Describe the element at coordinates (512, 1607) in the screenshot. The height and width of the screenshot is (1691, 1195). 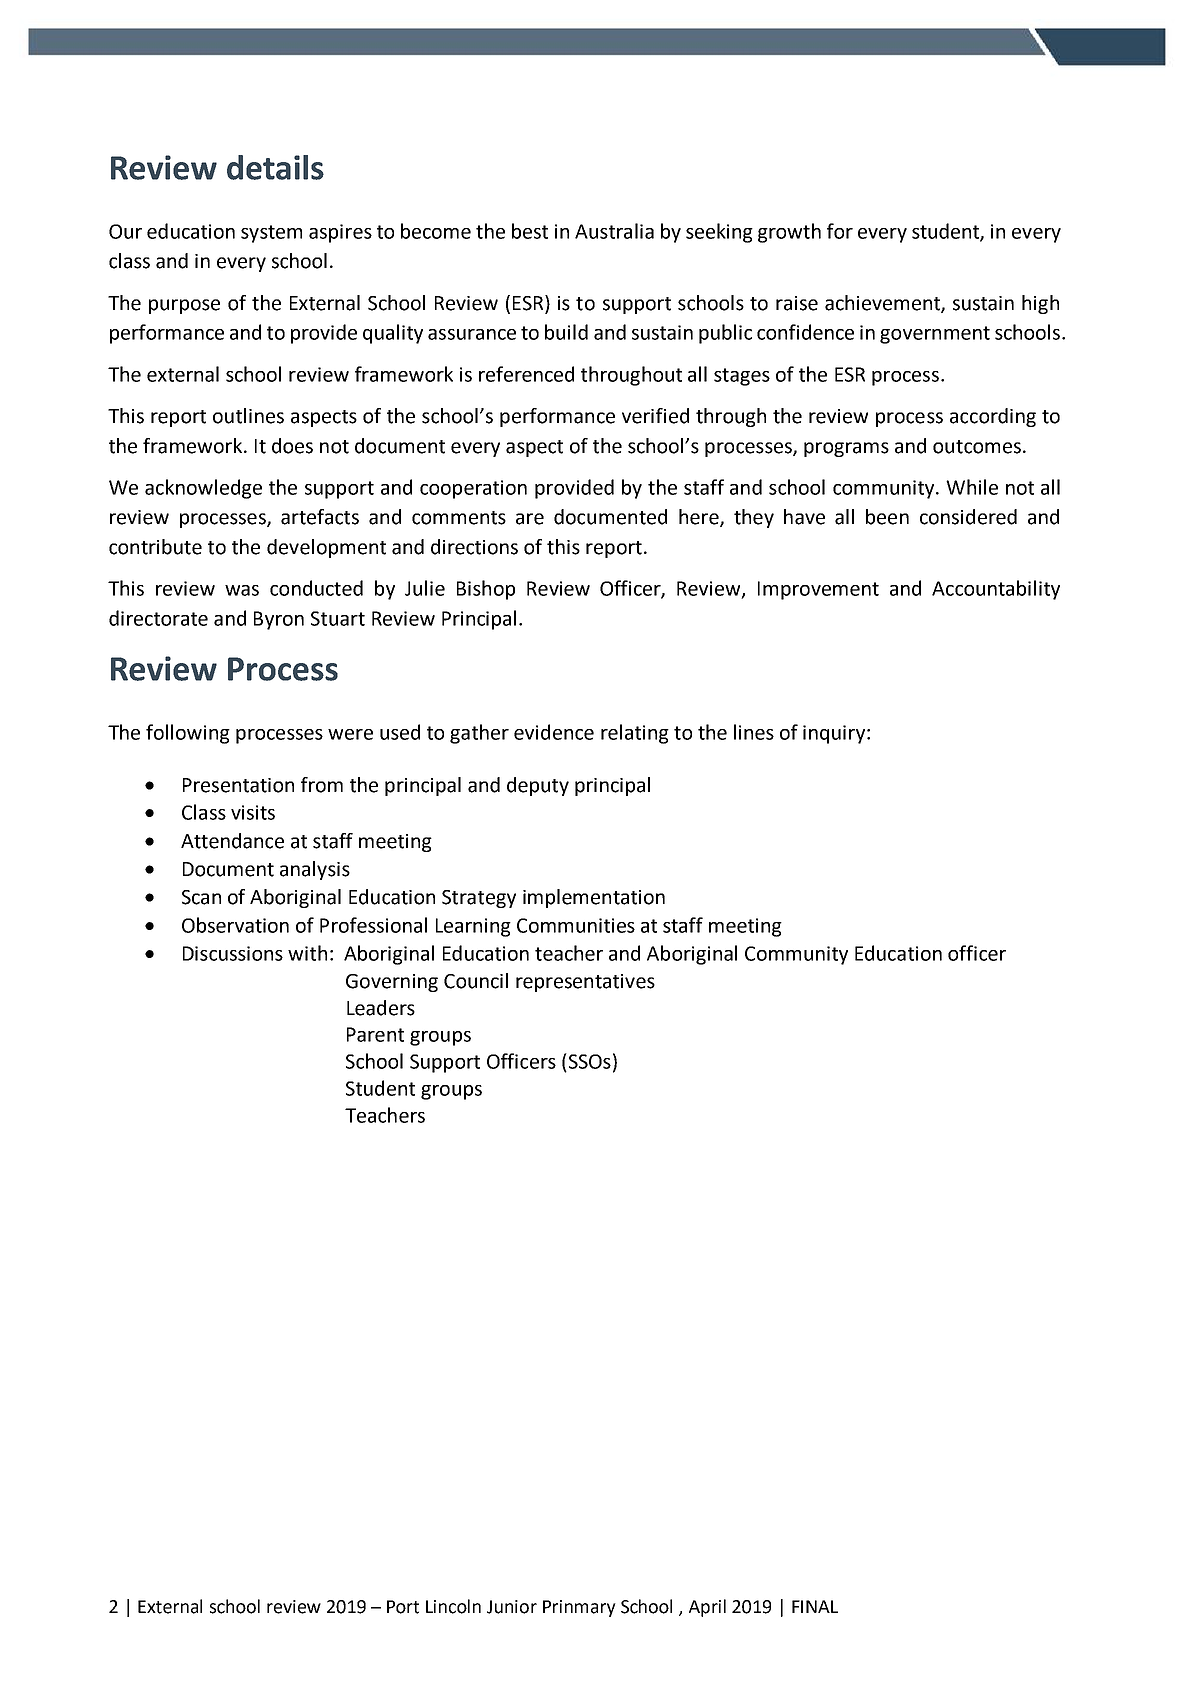
I see `Junior` at that location.
